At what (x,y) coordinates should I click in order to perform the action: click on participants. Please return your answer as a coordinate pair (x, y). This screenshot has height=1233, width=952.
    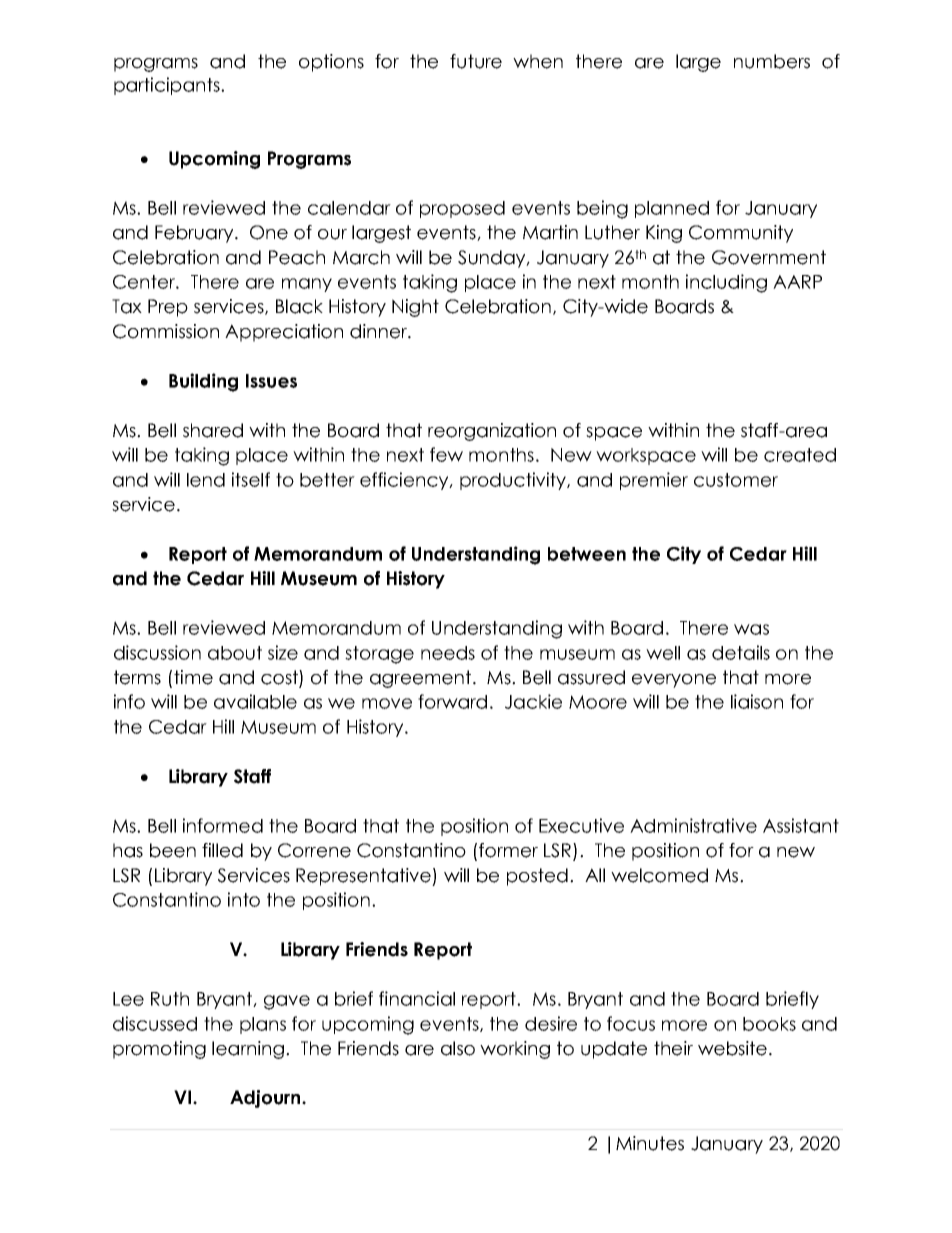
    Looking at the image, I should click on (168, 86).
